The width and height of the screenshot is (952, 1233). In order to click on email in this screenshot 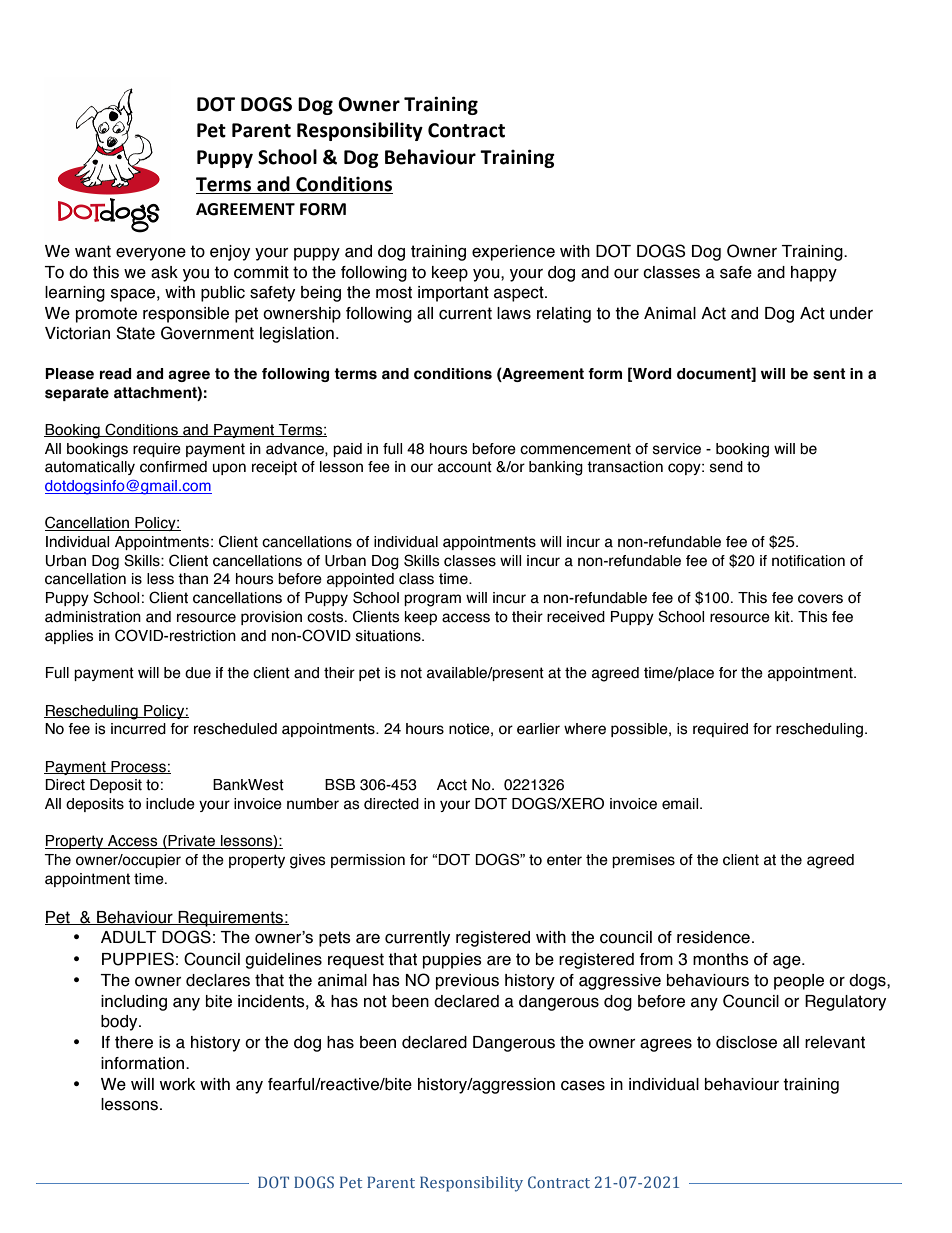, I will do `click(681, 804)`.
